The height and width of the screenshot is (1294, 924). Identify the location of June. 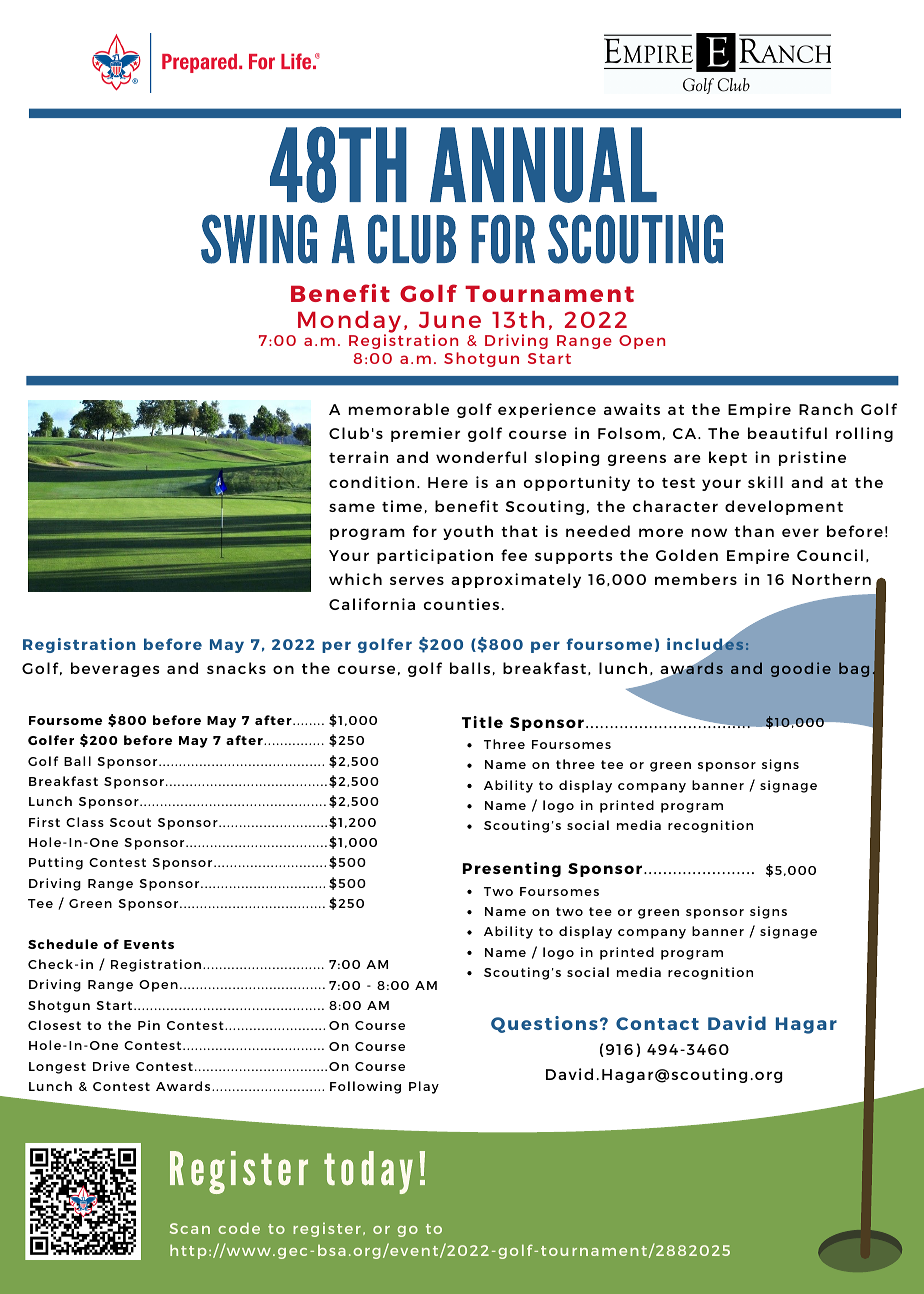
(450, 320).
